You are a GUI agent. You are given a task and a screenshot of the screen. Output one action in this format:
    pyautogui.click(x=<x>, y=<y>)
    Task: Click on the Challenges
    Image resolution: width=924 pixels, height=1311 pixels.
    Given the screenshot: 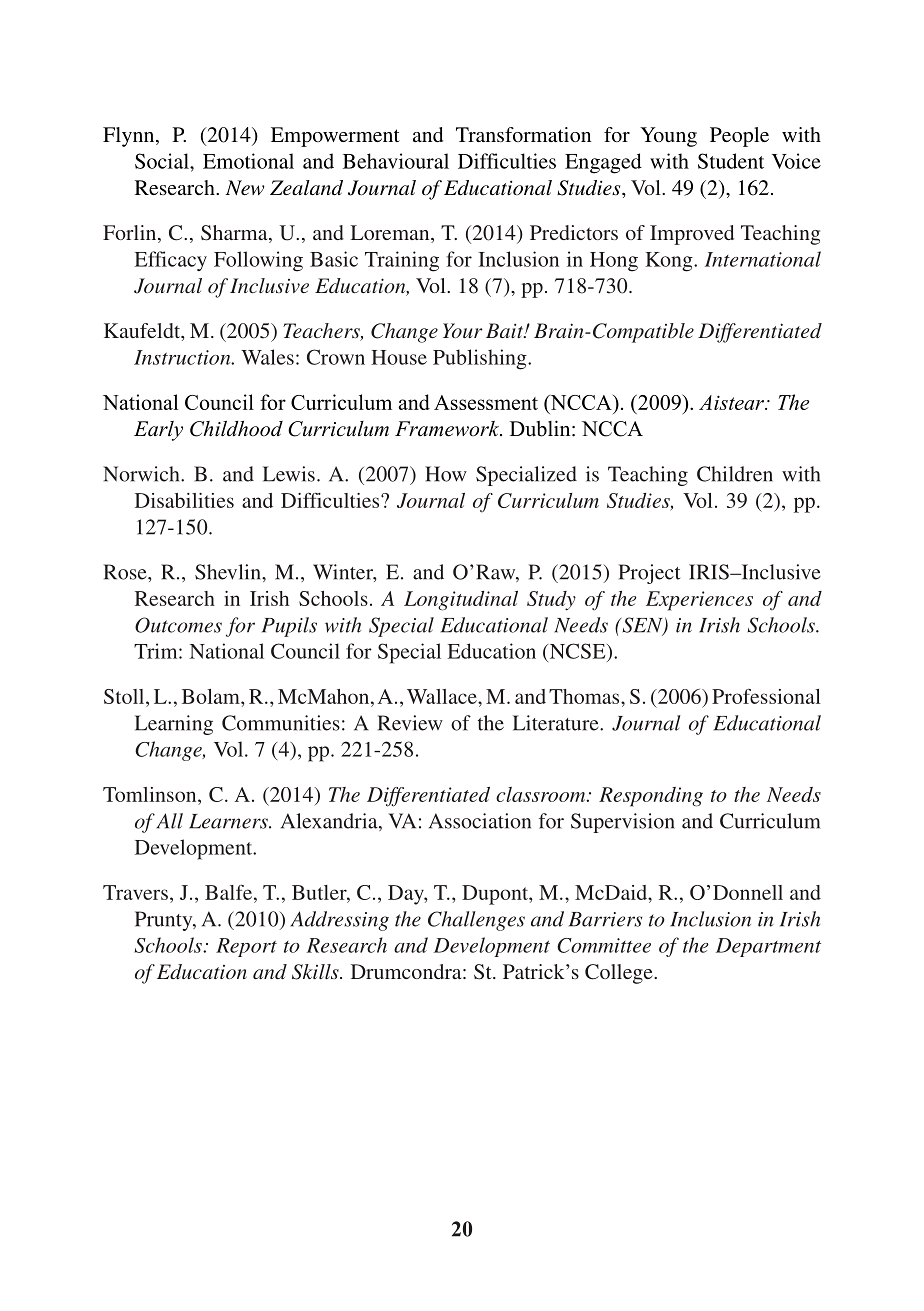 What is the action you would take?
    pyautogui.click(x=476, y=921)
